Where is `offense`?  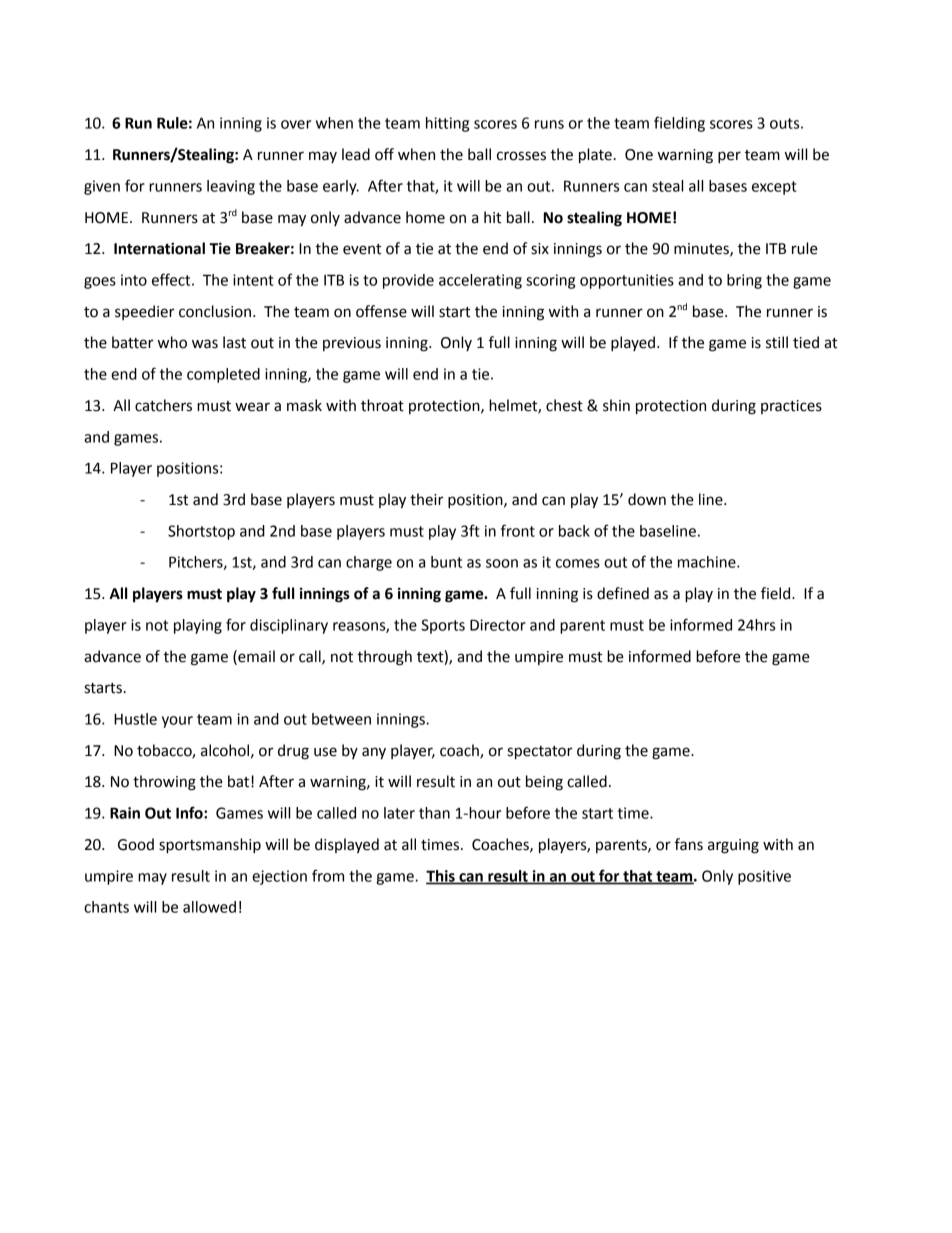
offense is located at coordinates (381, 311).
